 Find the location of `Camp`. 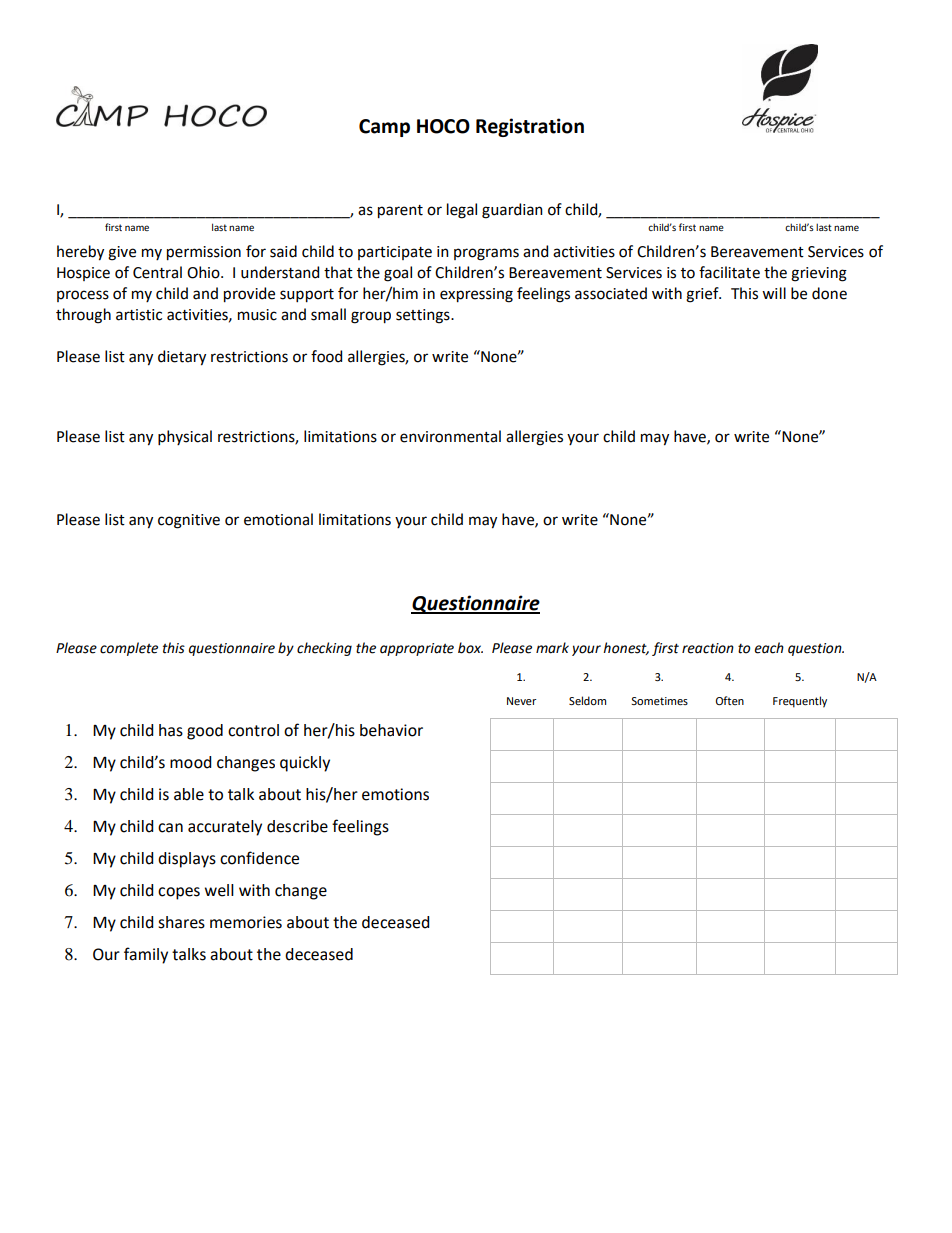

Camp is located at coordinates (384, 128).
